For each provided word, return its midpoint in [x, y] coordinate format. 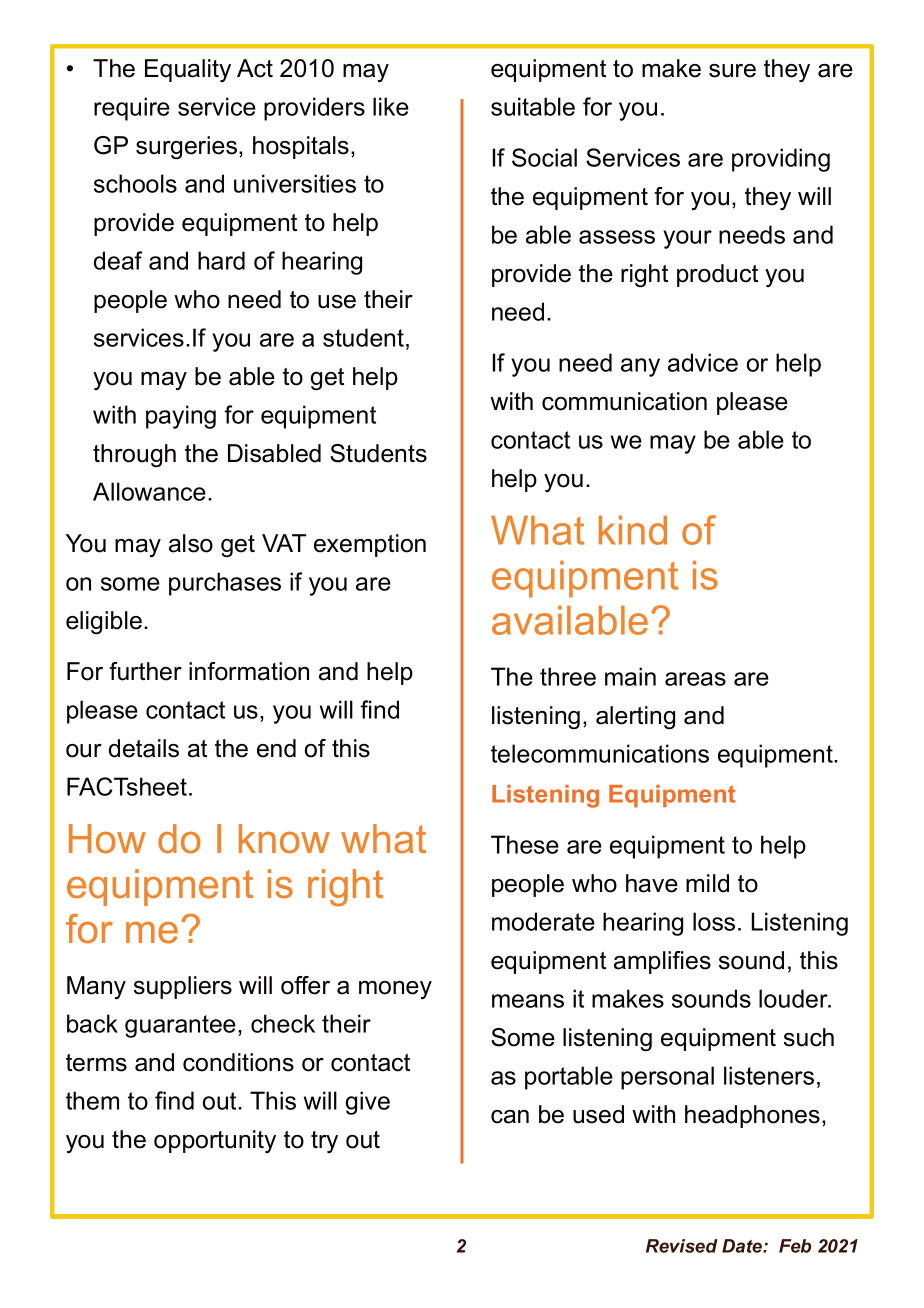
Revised [682, 1246]
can [510, 1117]
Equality [188, 70]
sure [732, 71]
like [391, 106]
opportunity [215, 1141]
